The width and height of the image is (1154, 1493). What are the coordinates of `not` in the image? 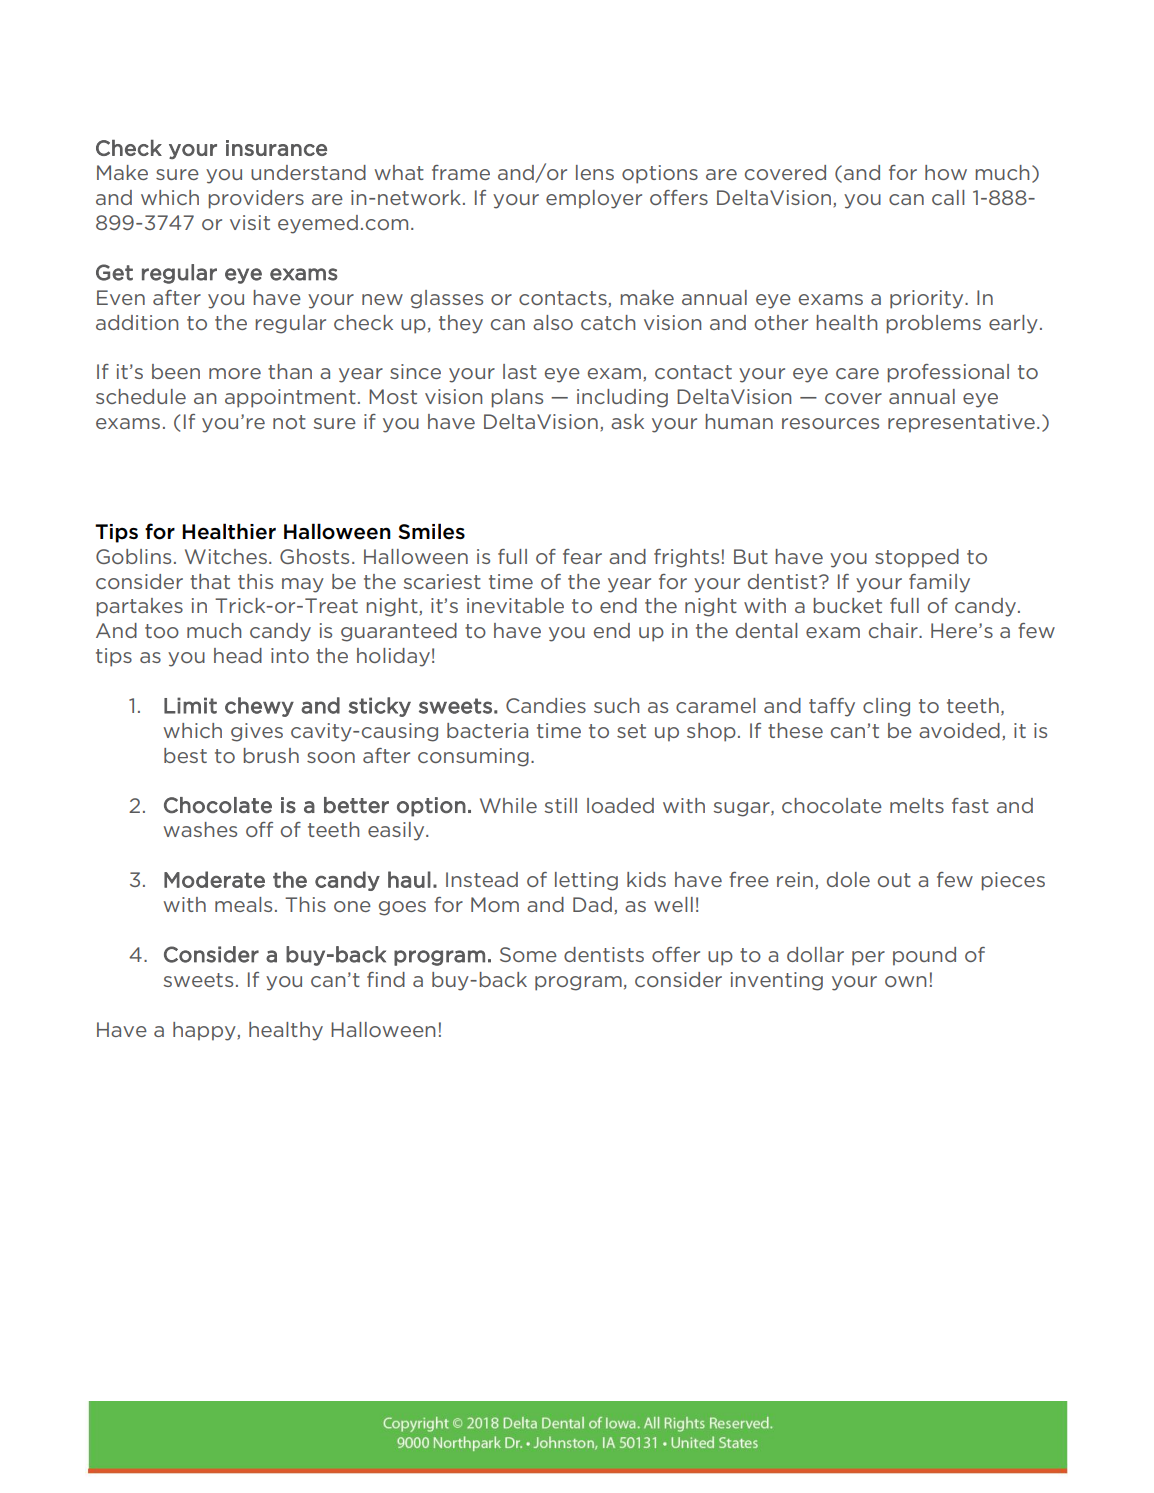 It's located at (289, 422).
